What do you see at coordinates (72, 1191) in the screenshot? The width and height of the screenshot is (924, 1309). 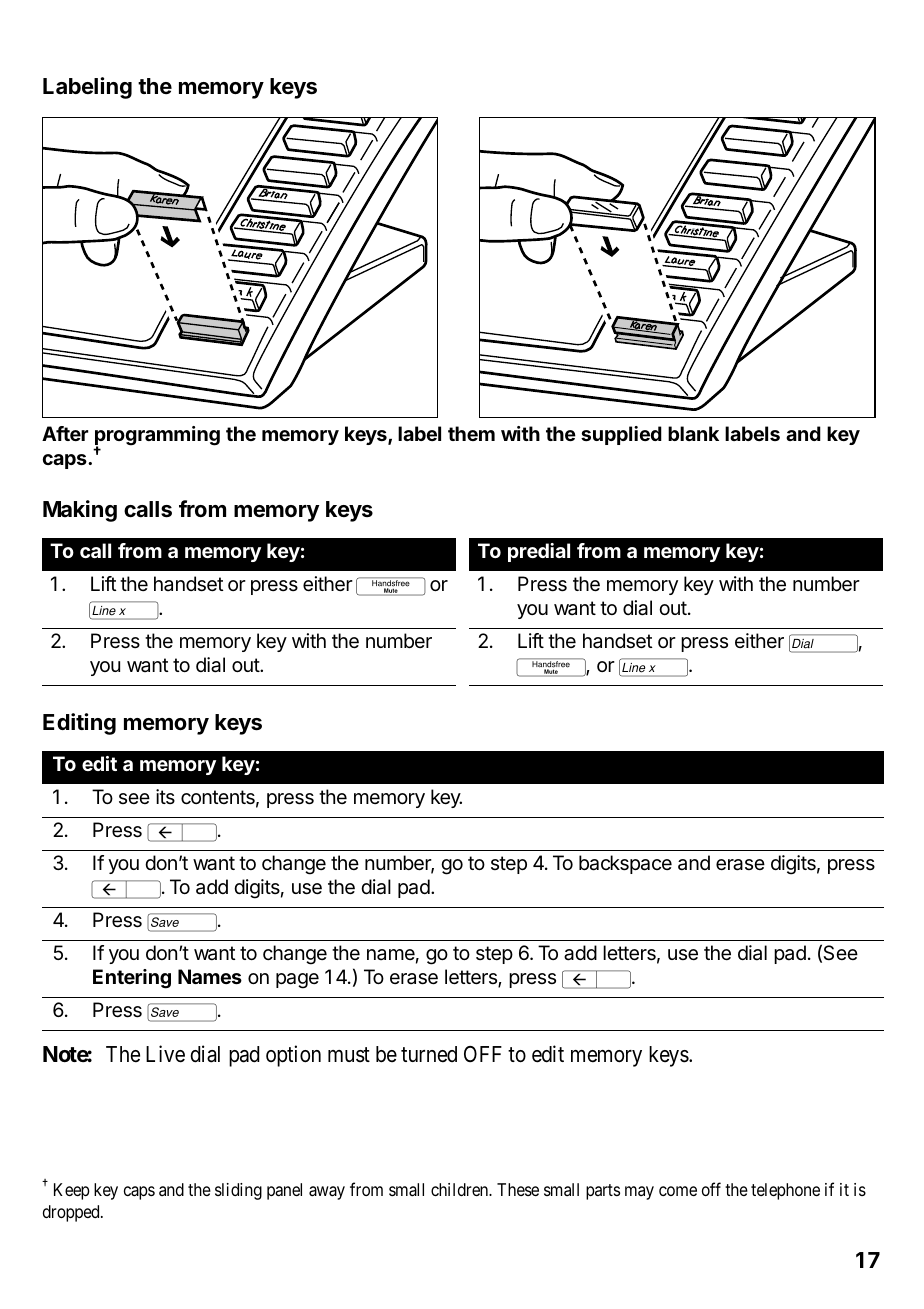 I see `Keep` at bounding box center [72, 1191].
